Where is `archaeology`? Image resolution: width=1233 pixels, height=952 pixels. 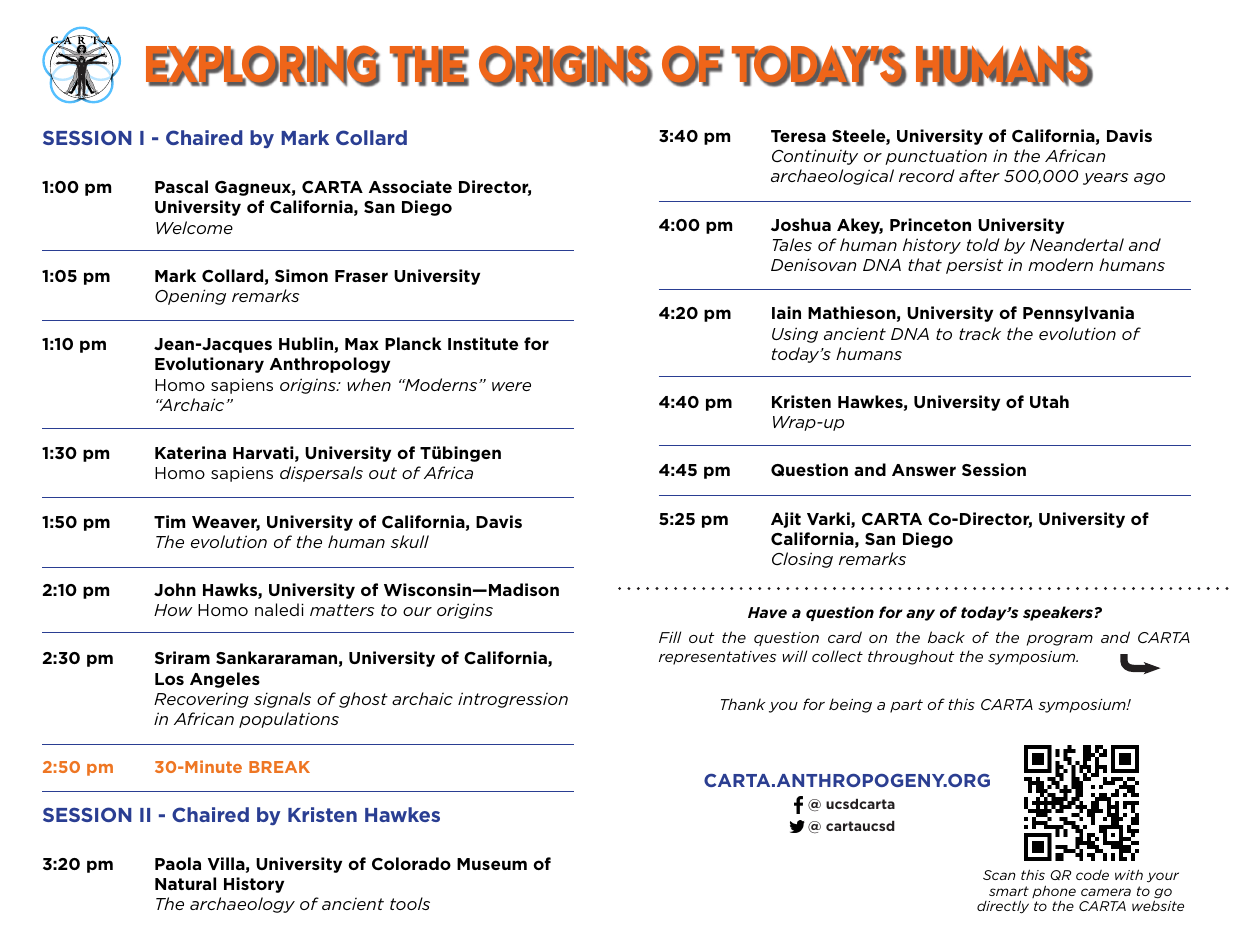 archaeology is located at coordinates (242, 905).
